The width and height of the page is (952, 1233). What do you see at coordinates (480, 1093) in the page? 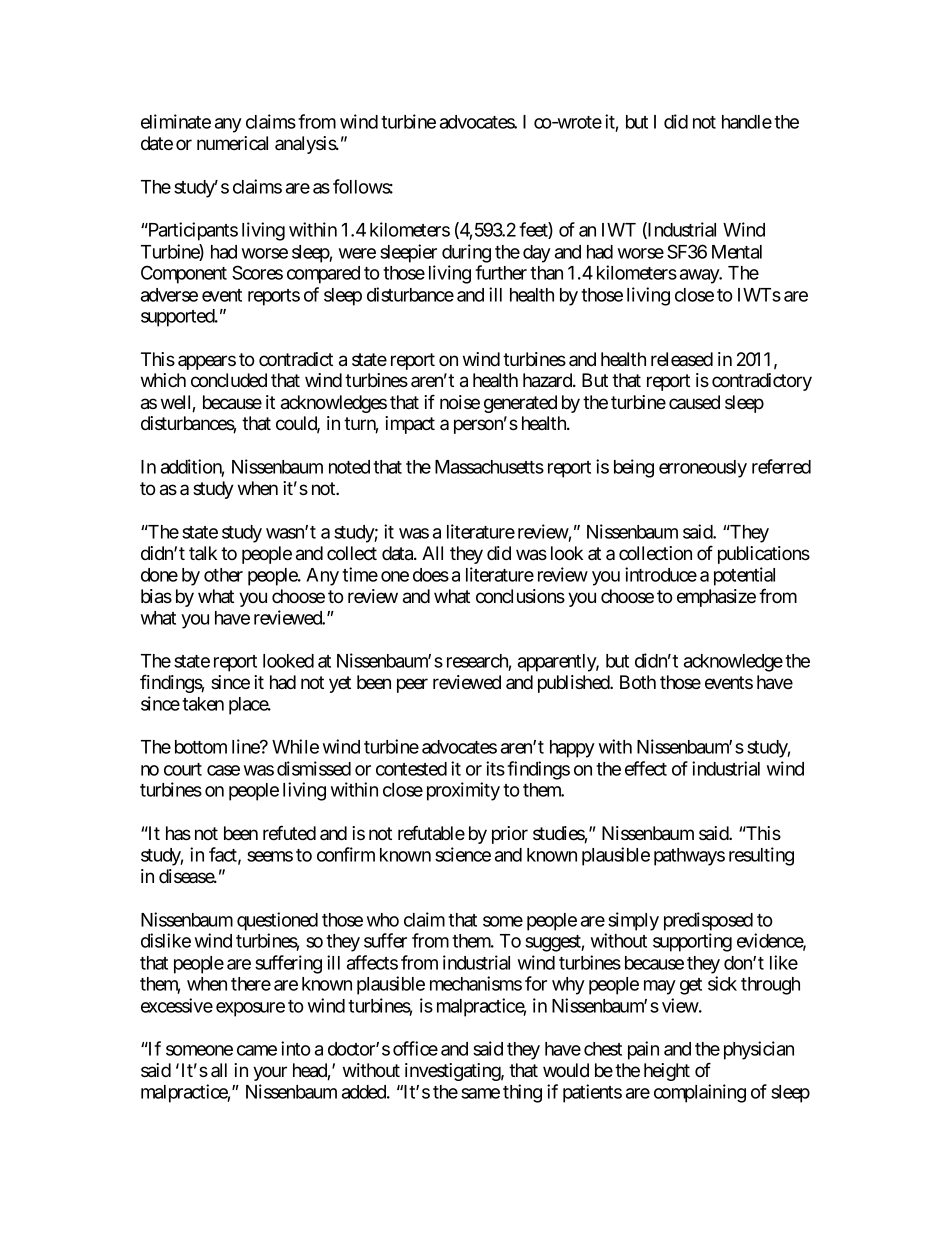
I see `same` at bounding box center [480, 1093].
